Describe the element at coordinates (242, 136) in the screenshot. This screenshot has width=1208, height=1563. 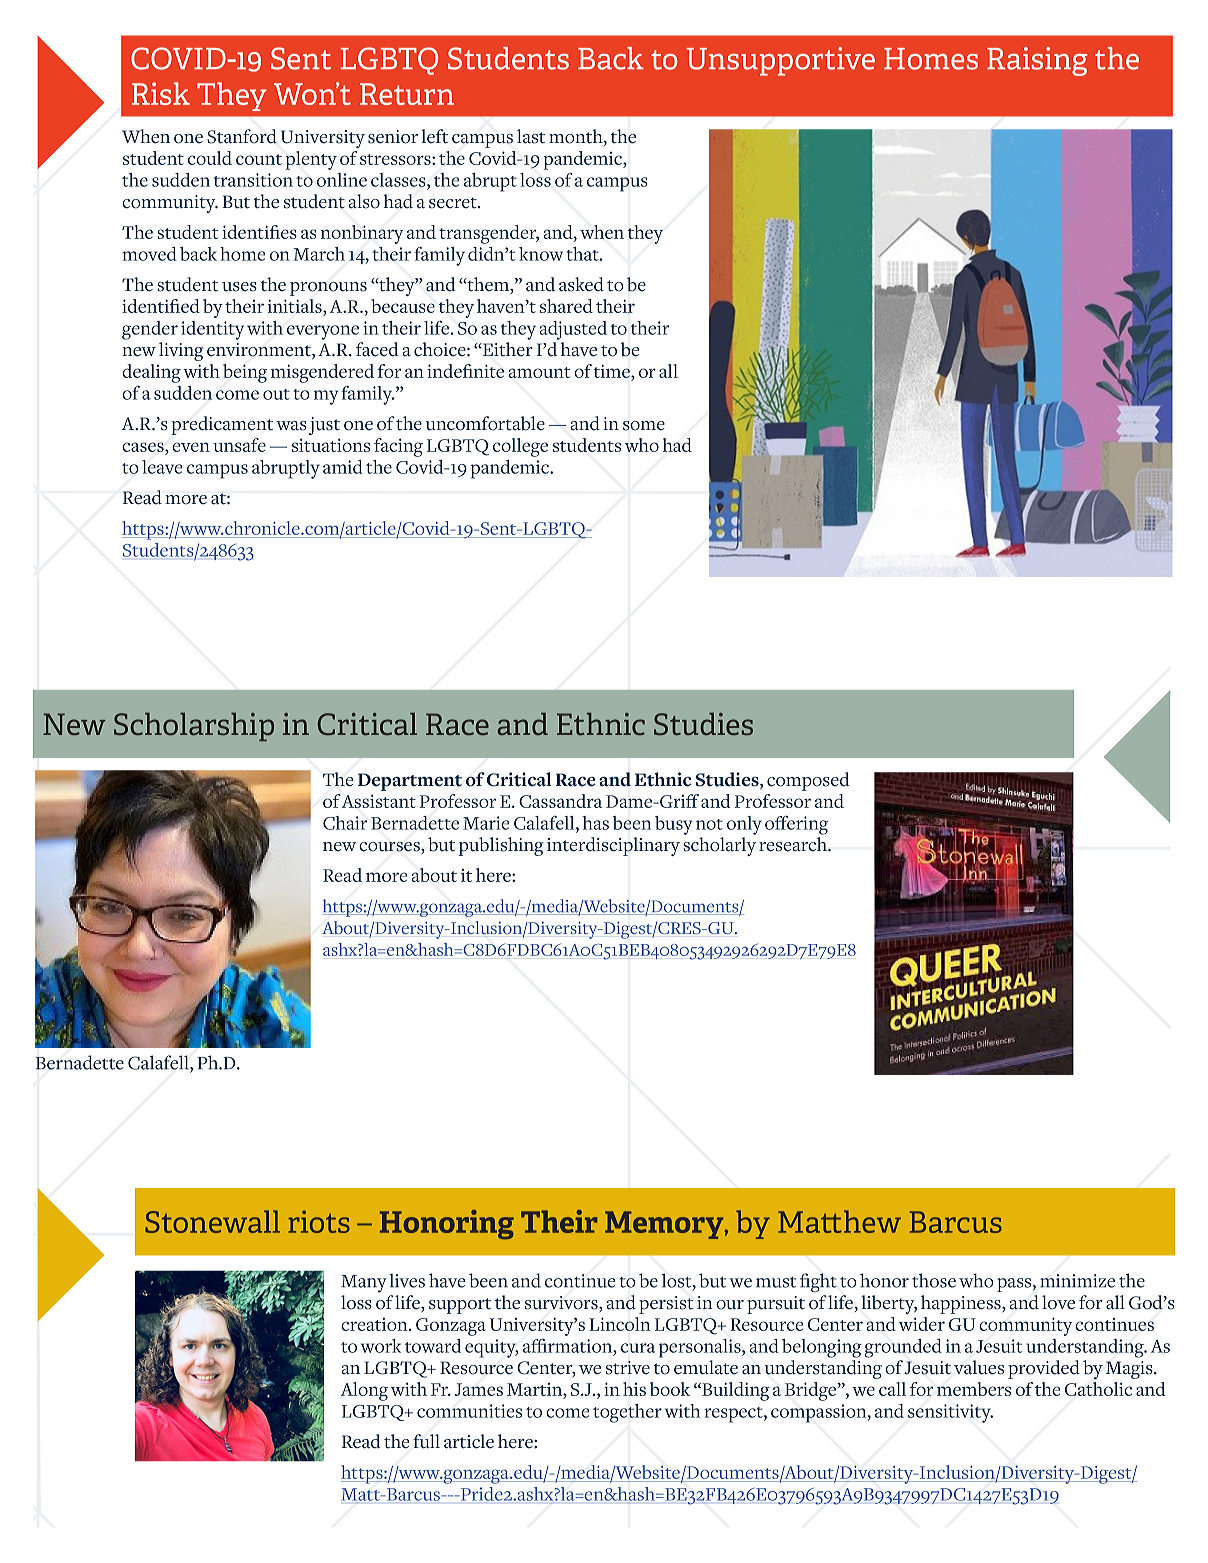
I see `Stanford` at that location.
